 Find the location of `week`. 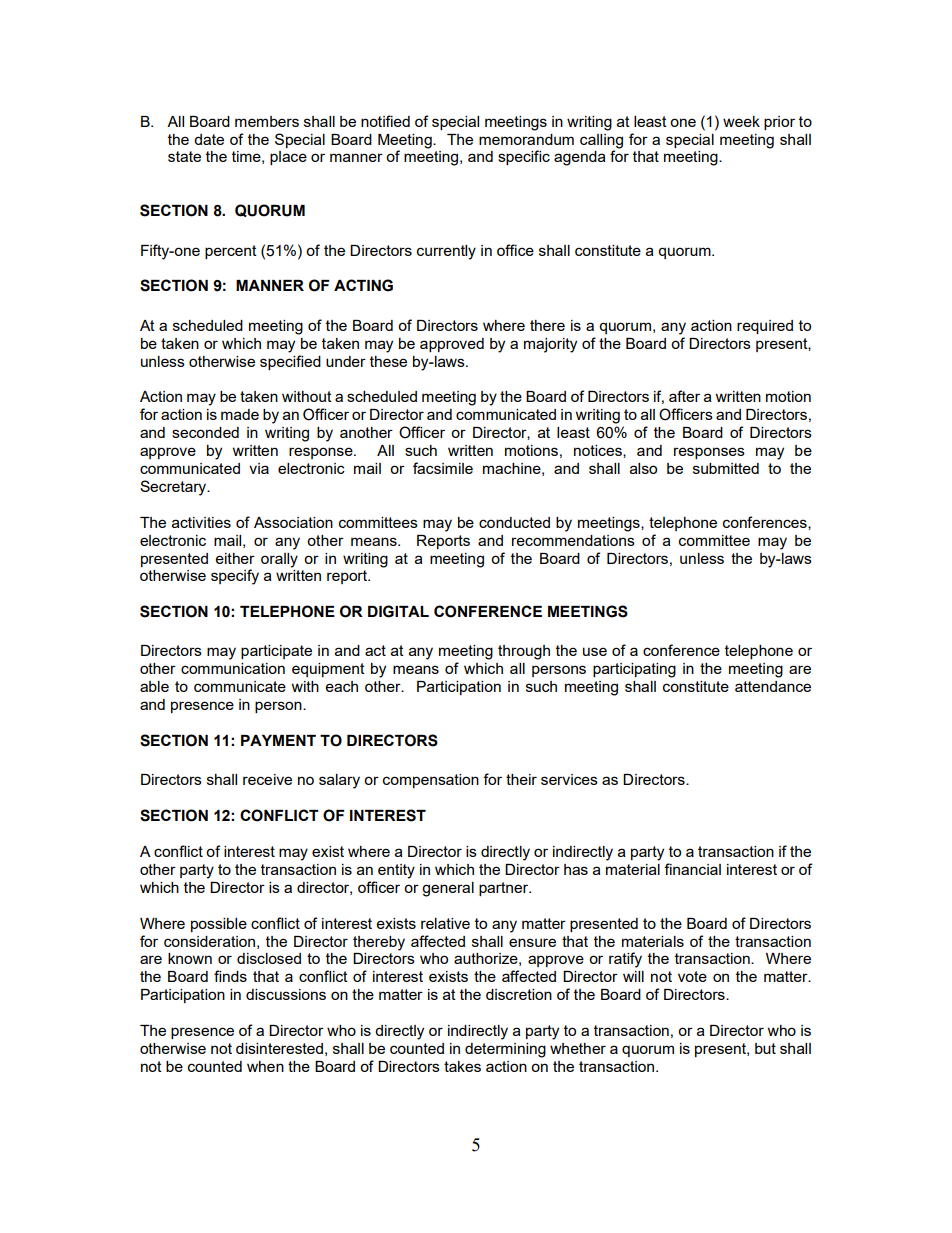

week is located at coordinates (741, 121).
